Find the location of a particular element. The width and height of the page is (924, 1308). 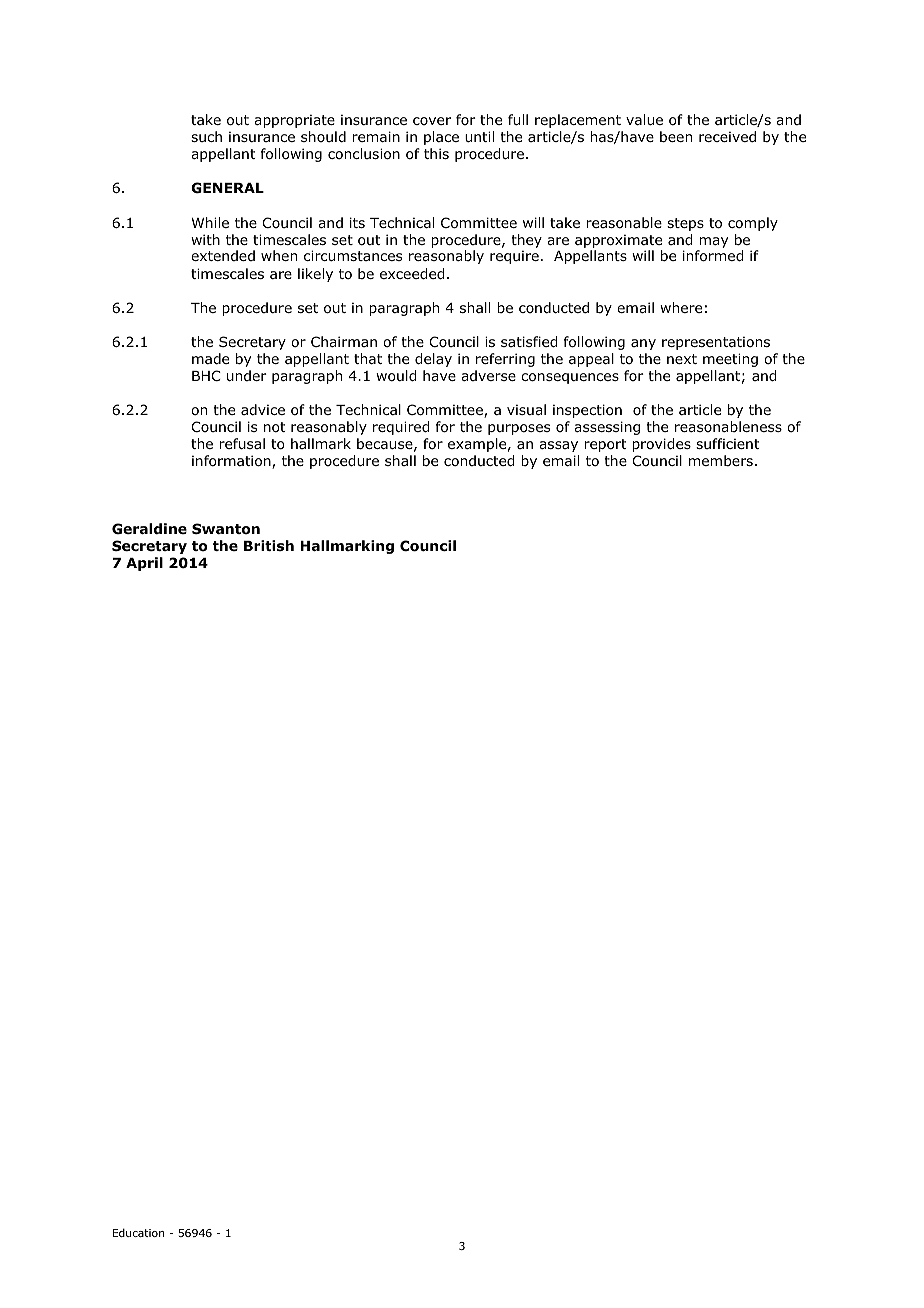

information is located at coordinates (232, 462).
